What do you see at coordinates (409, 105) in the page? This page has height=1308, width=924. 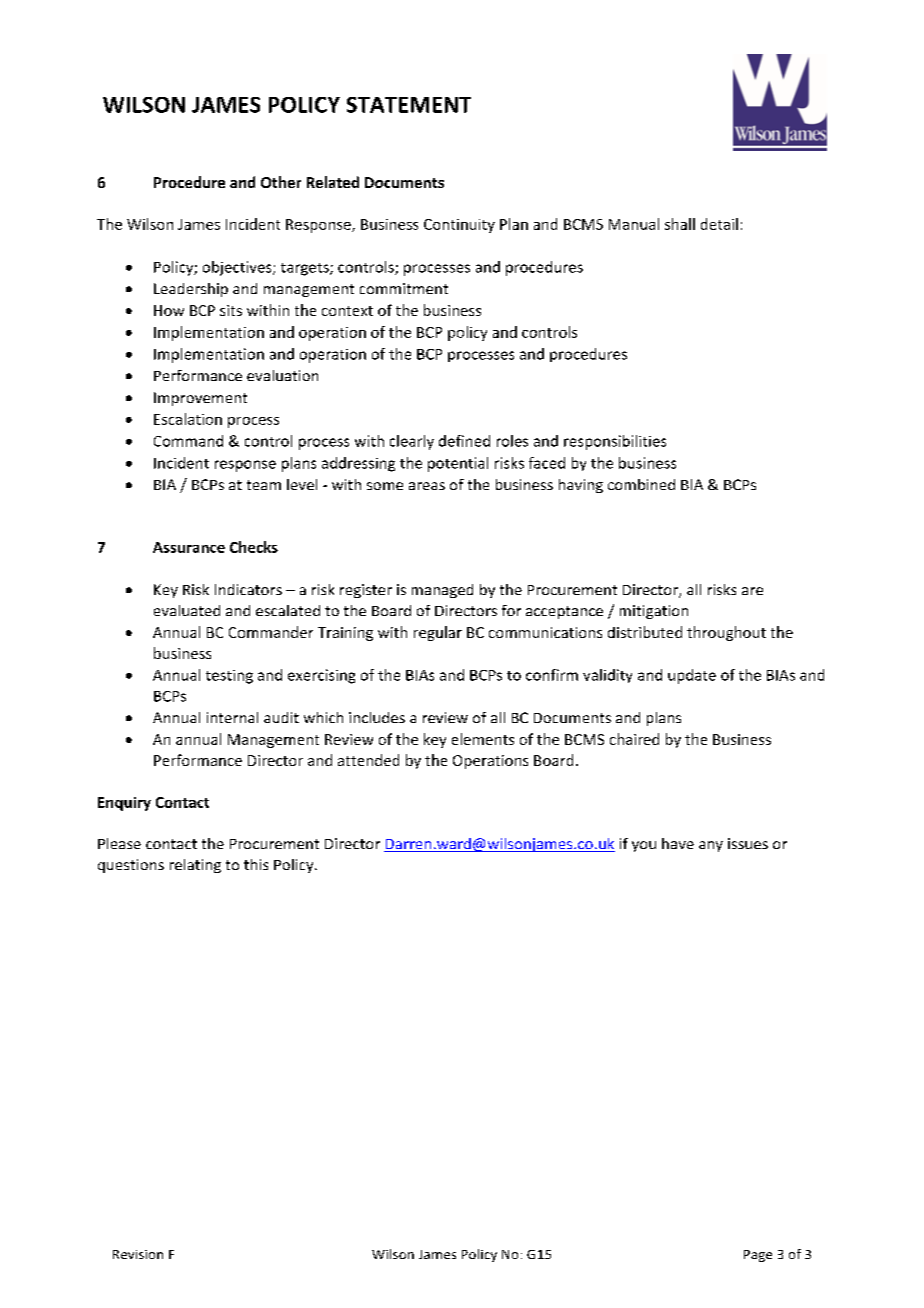 I see `STATEMENT` at bounding box center [409, 105].
